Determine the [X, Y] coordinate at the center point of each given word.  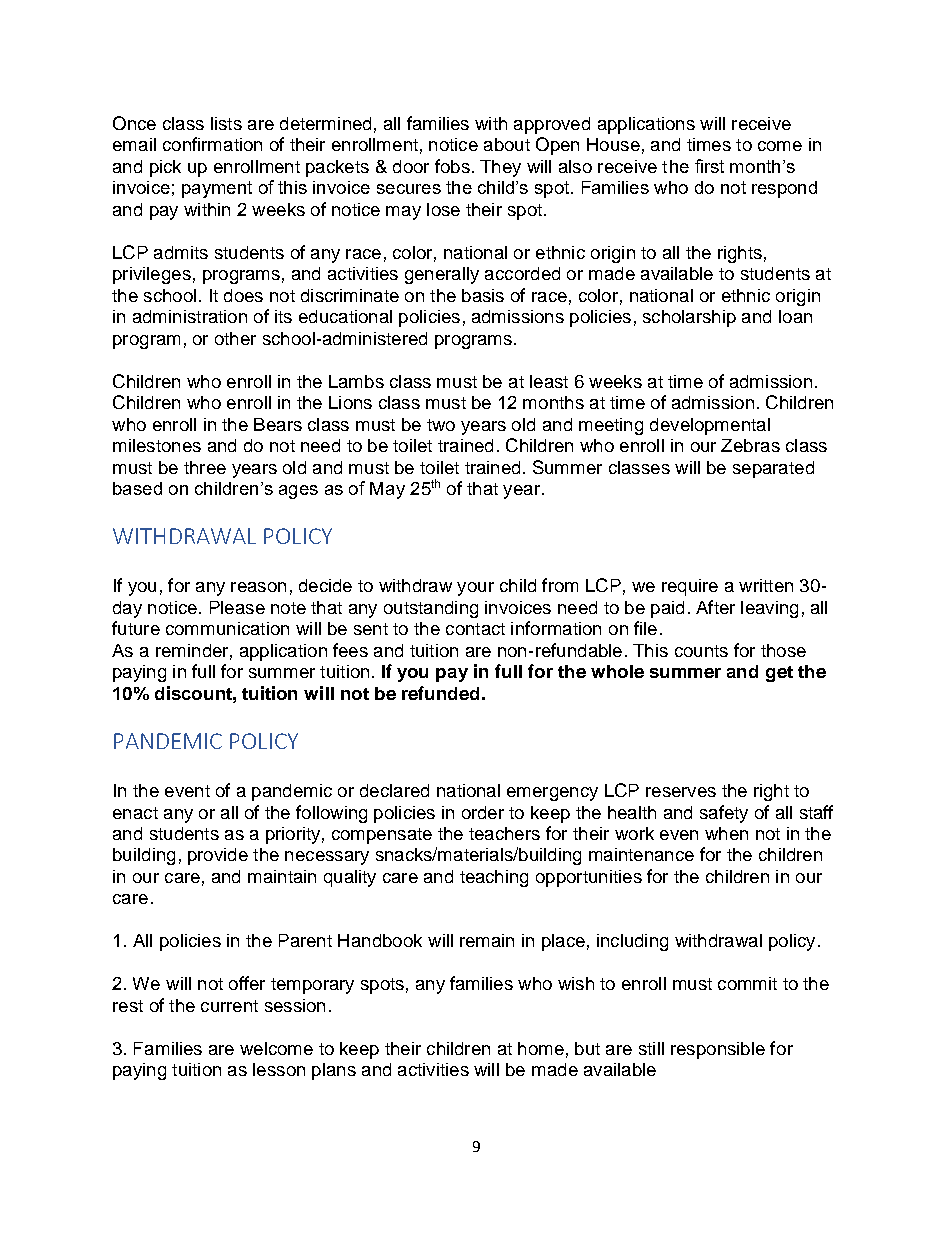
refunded [440, 693]
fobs [452, 166]
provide [218, 856]
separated [773, 469]
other [235, 338]
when [726, 833]
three [205, 467]
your [475, 589]
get [779, 674]
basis [483, 295]
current [229, 1006]
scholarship [689, 318]
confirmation [212, 144]
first [709, 166]
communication [227, 628]
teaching [494, 878]
